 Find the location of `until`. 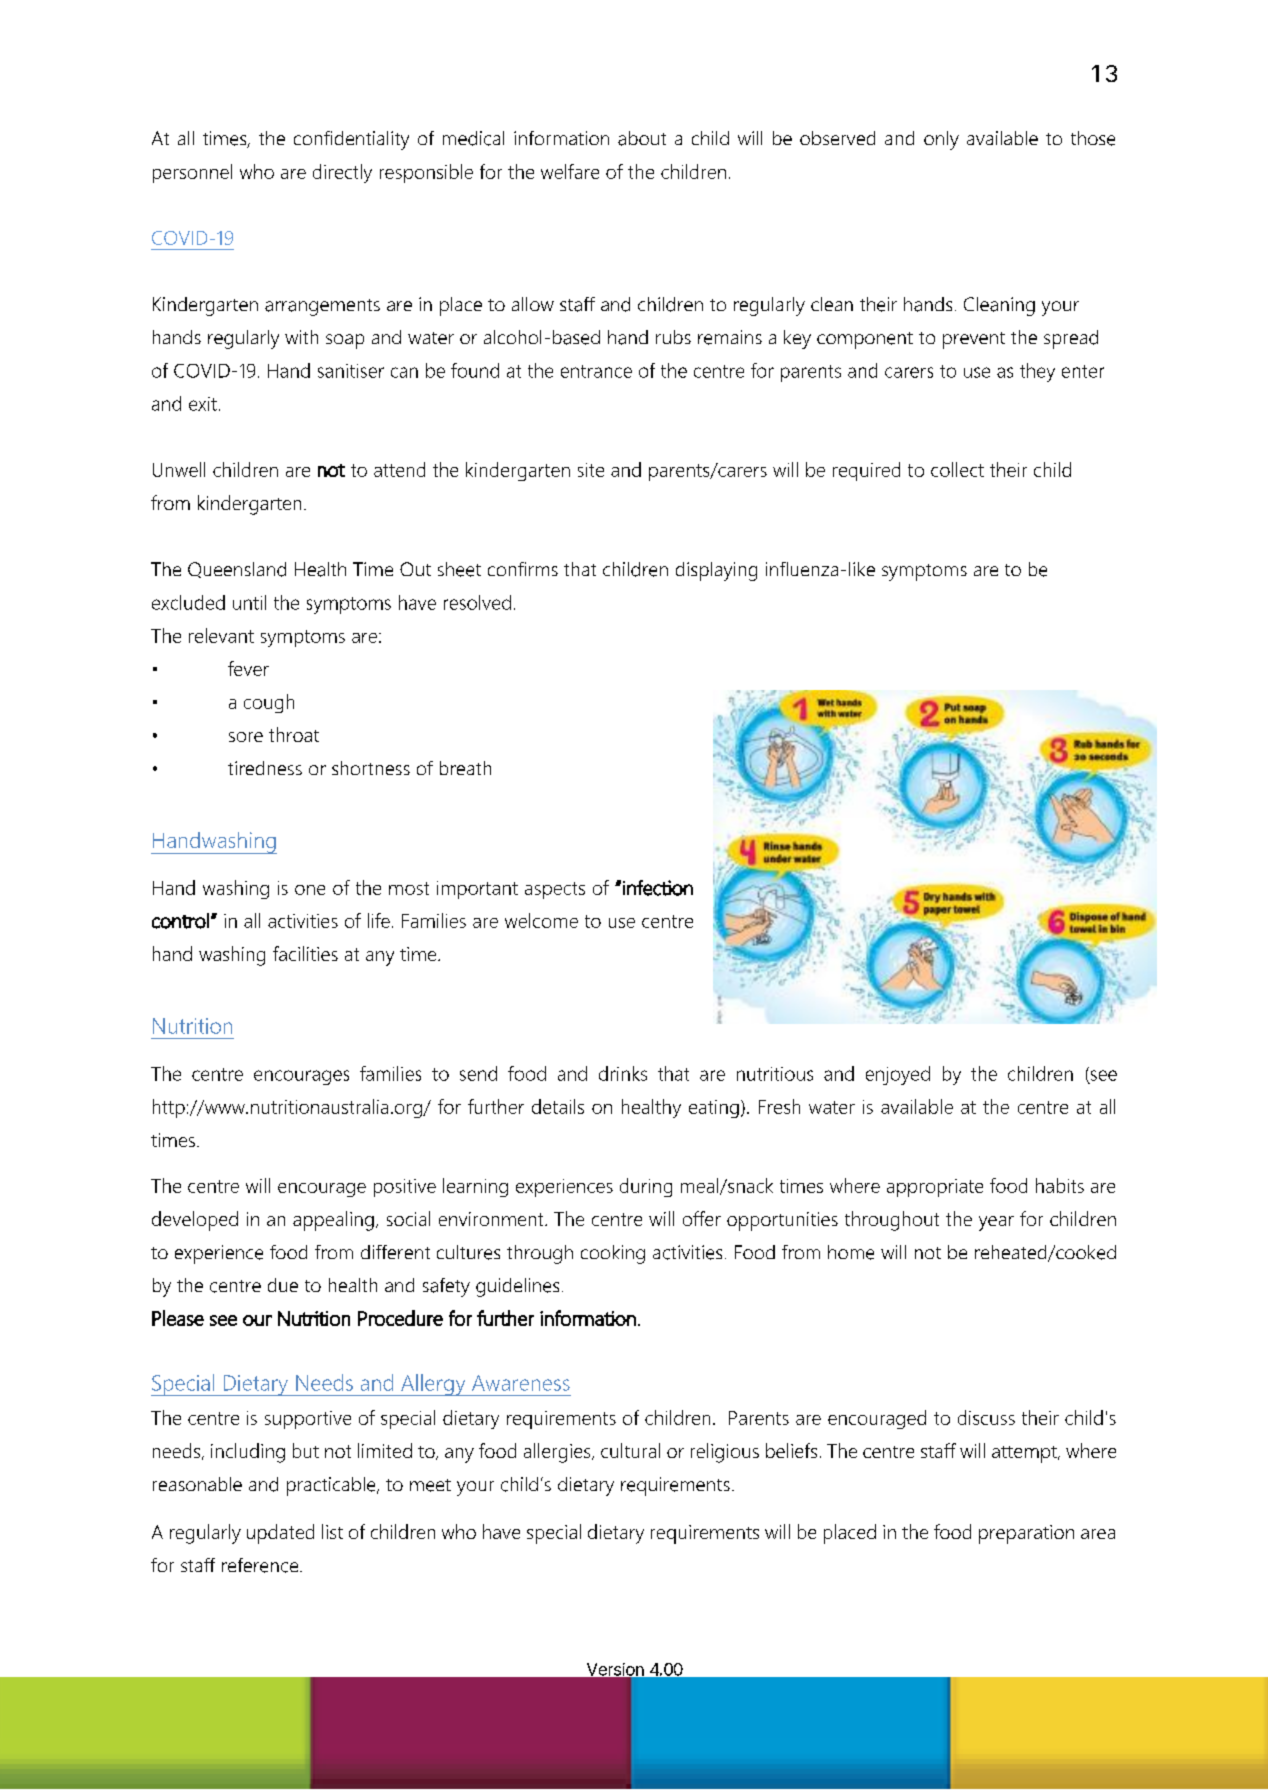

until is located at coordinates (249, 602).
